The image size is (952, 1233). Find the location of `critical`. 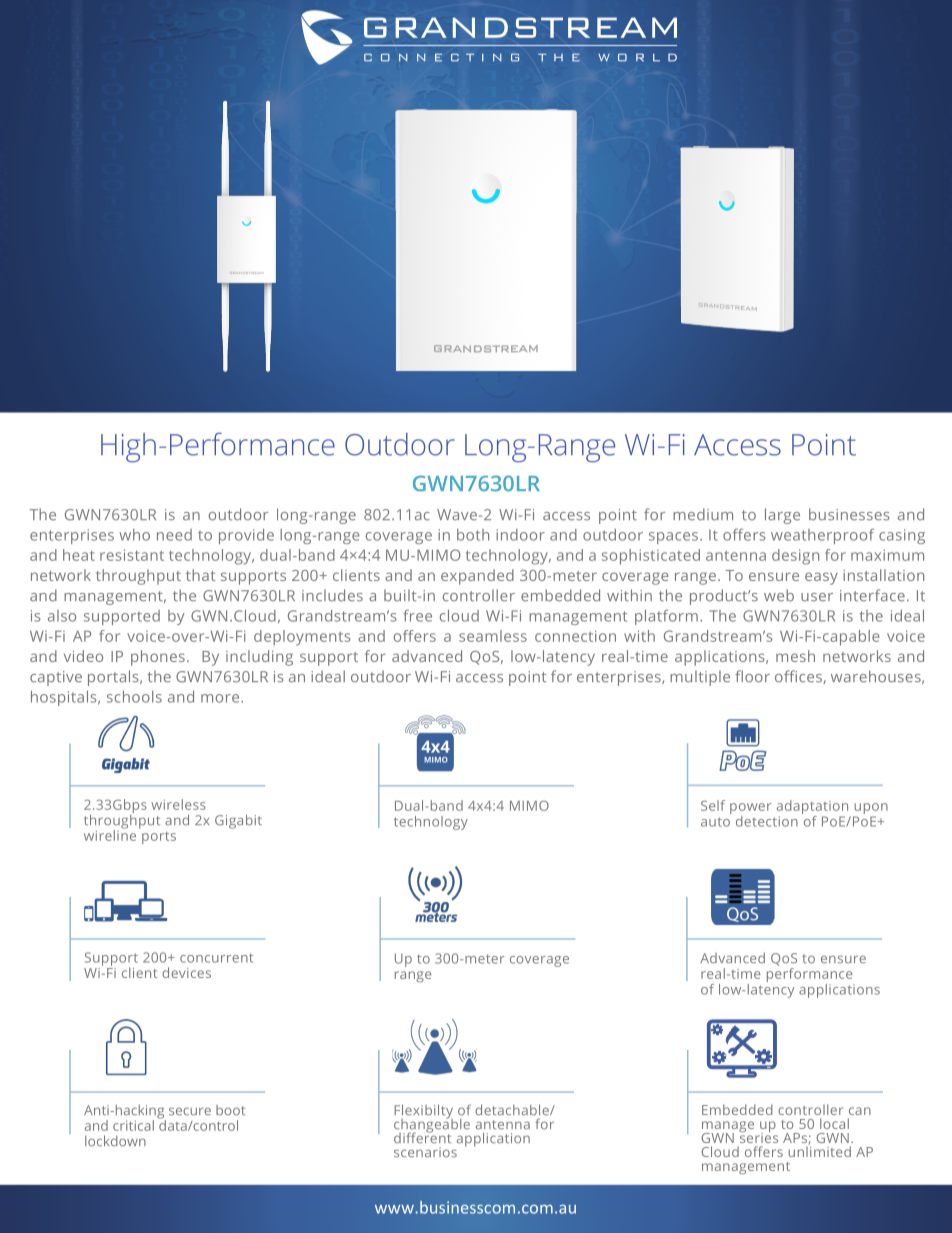

critical is located at coordinates (133, 1125).
